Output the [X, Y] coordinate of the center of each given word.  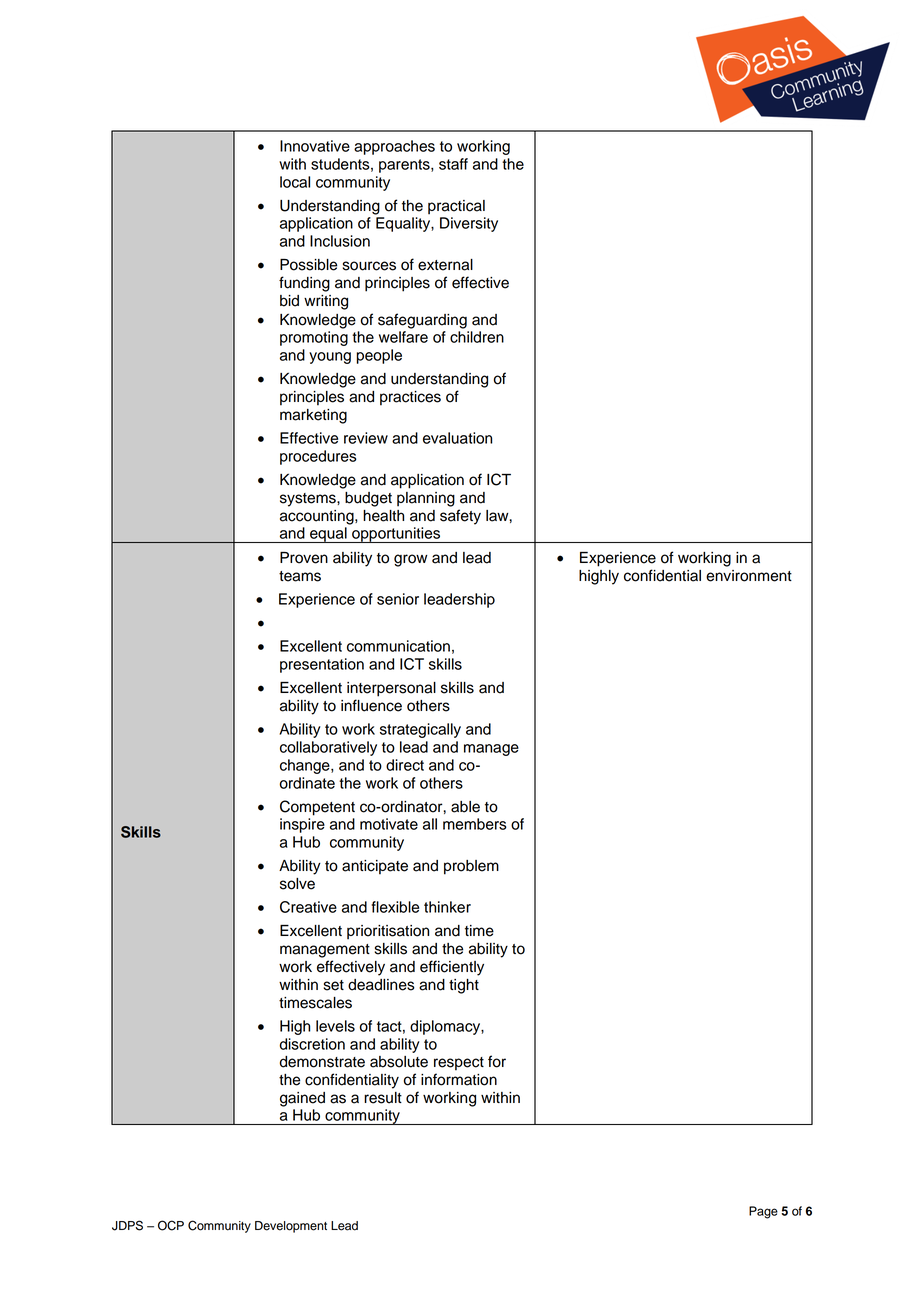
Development [291, 1227]
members [475, 824]
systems [309, 500]
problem [471, 867]
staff [453, 164]
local [295, 182]
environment [749, 576]
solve [297, 884]
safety [460, 517]
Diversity [469, 224]
